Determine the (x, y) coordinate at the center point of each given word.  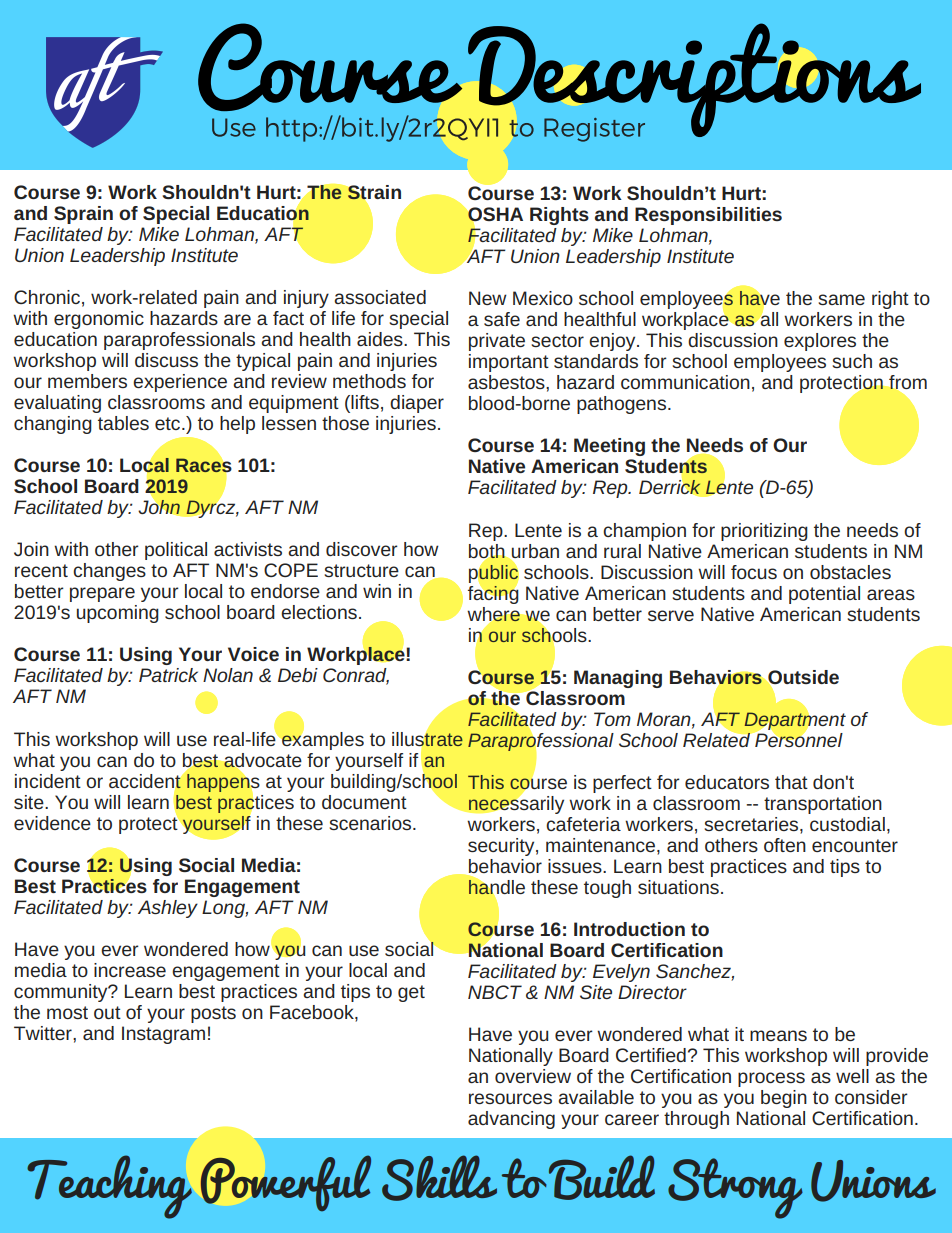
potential (824, 595)
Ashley (168, 909)
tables (123, 423)
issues (576, 866)
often (785, 845)
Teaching (109, 1187)
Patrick (168, 675)
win (377, 591)
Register (594, 130)
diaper (417, 404)
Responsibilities (708, 216)
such (852, 361)
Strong (735, 1188)
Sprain (83, 215)
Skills (439, 1178)
